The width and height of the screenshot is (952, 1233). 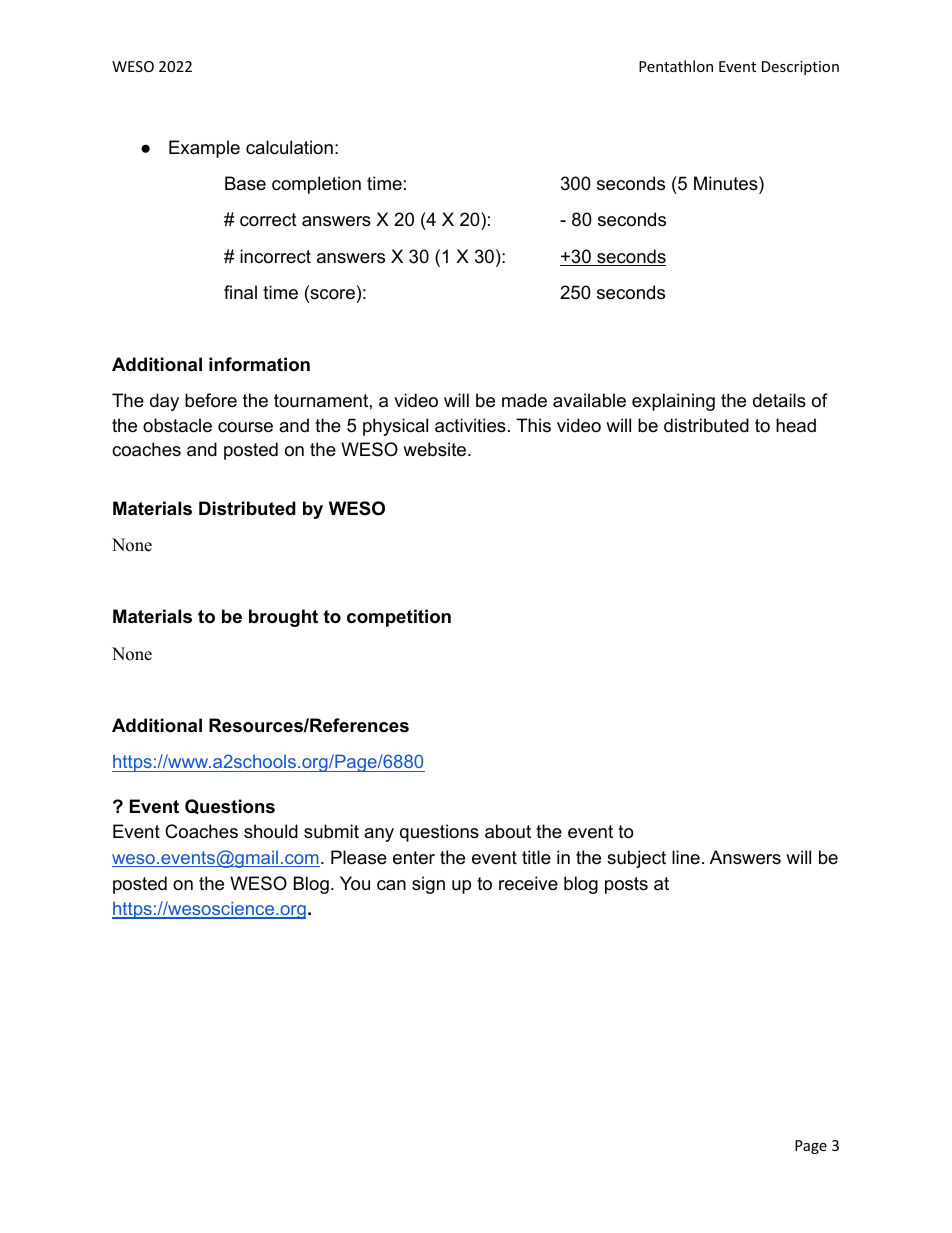 What do you see at coordinates (434, 449) in the screenshot?
I see `website` at bounding box center [434, 449].
